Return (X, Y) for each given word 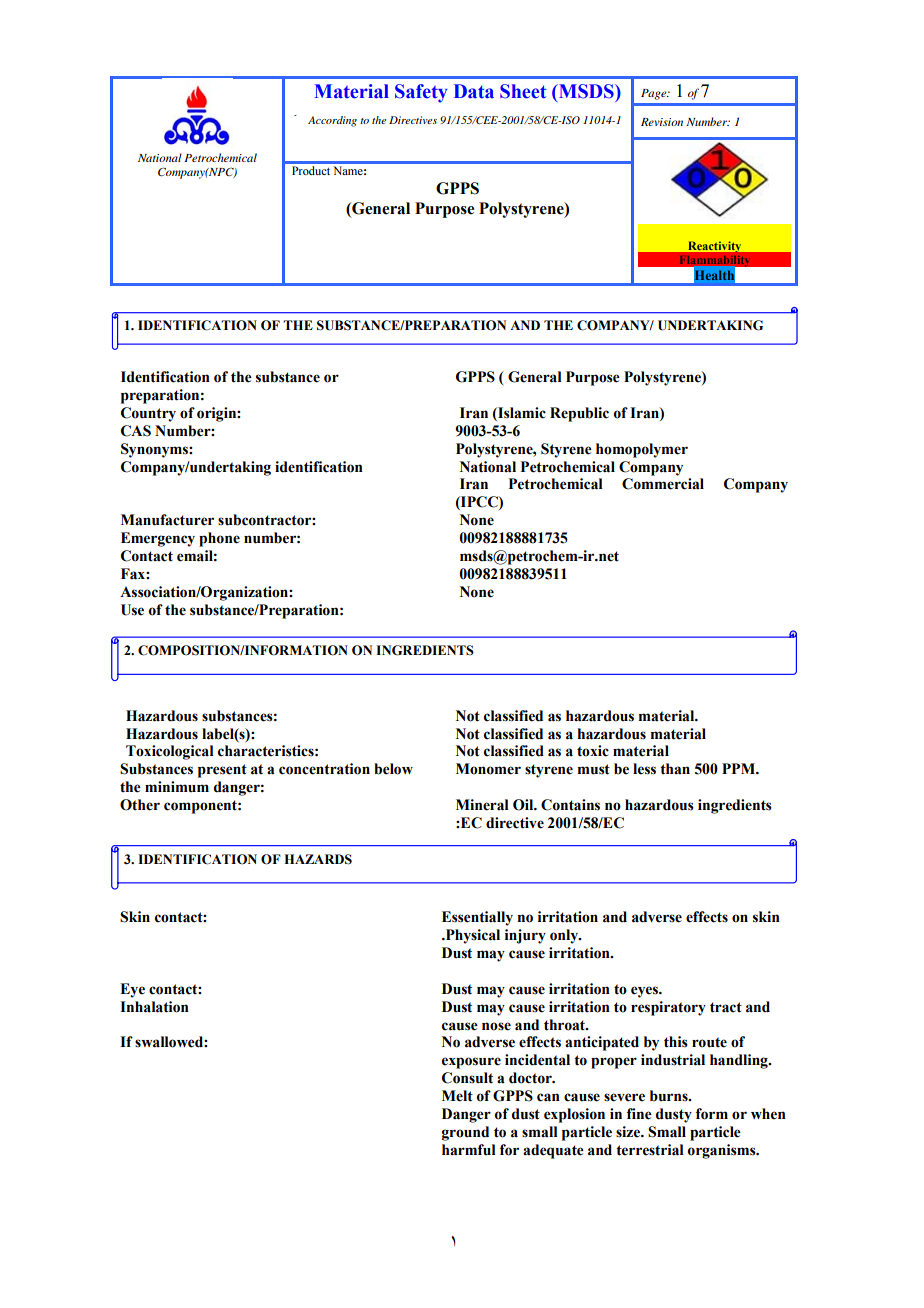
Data (474, 91)
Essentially (477, 918)
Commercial (663, 484)
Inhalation (154, 1007)
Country (148, 414)
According (332, 121)
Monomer (488, 769)
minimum (177, 787)
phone (219, 539)
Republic (579, 414)
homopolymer (642, 450)
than (675, 769)
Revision (662, 122)
